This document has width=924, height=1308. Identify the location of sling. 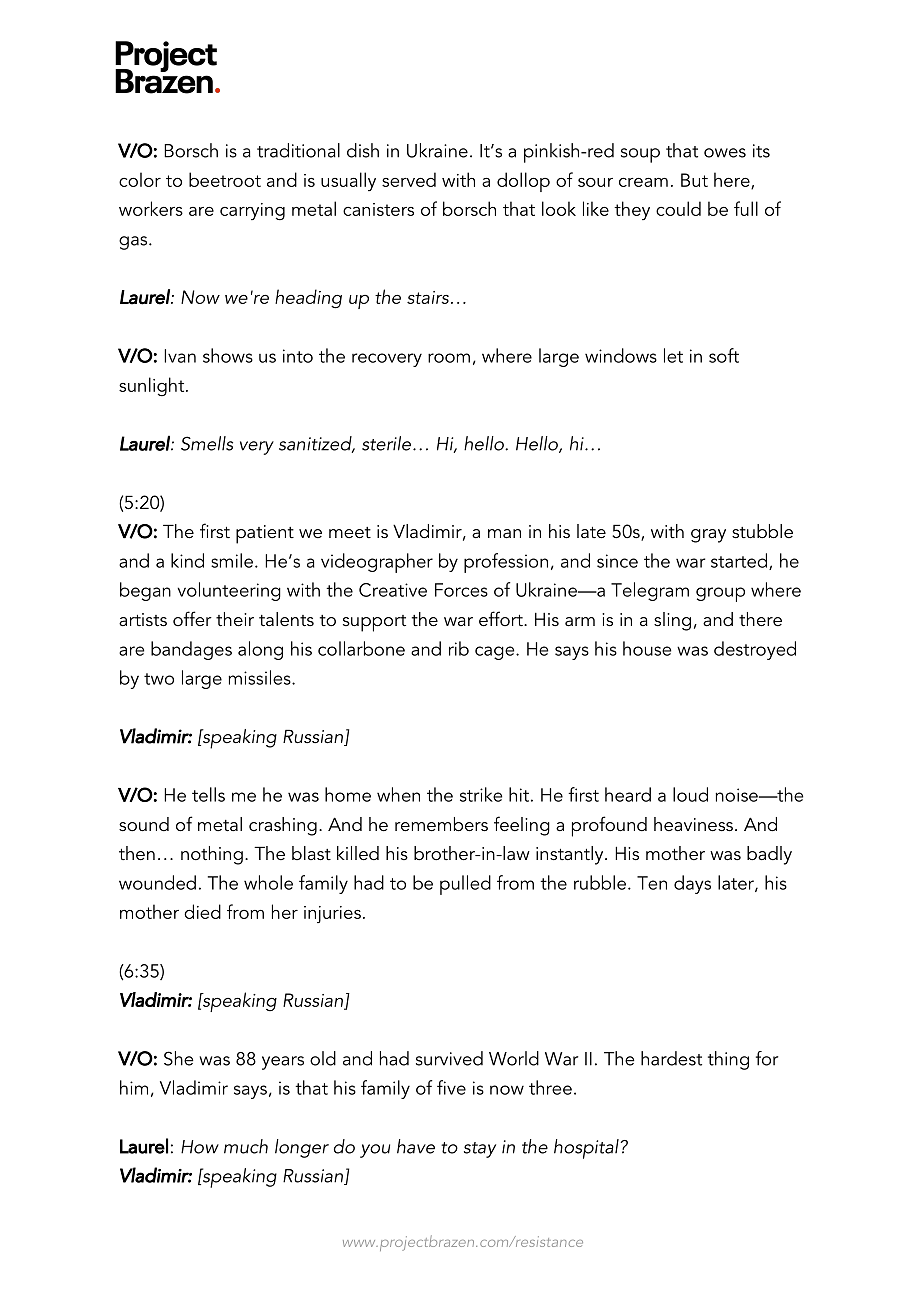
(672, 621).
